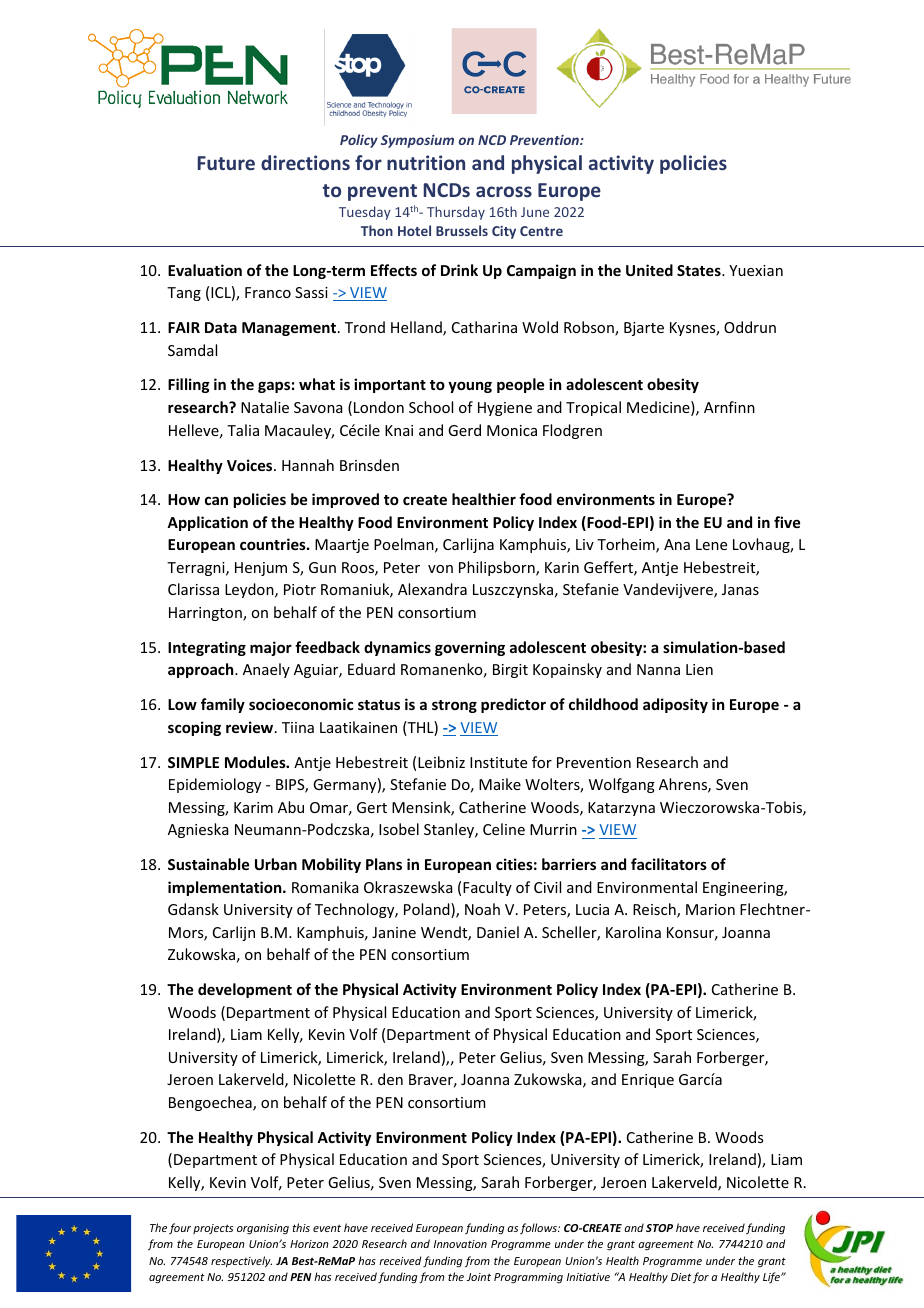  Describe the element at coordinates (498, 932) in the screenshot. I see `Daniel` at that location.
